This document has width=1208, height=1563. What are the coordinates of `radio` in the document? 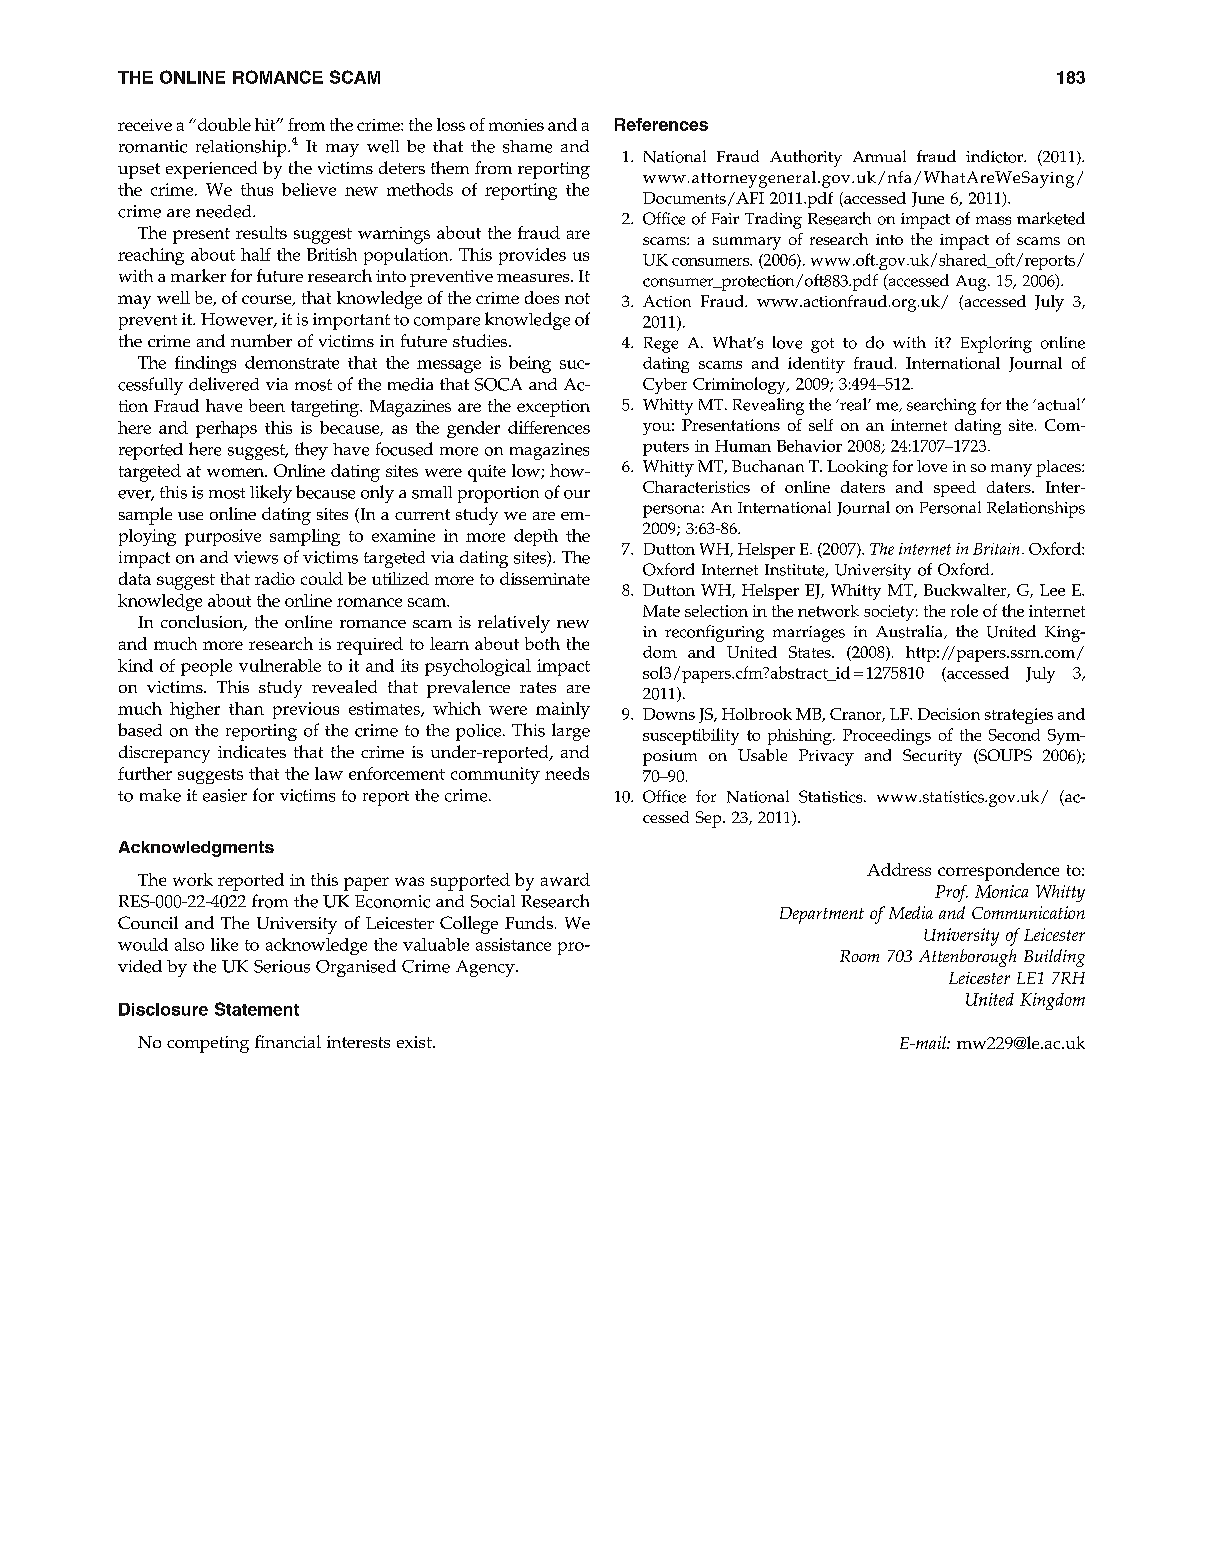 It's located at (275, 578).
